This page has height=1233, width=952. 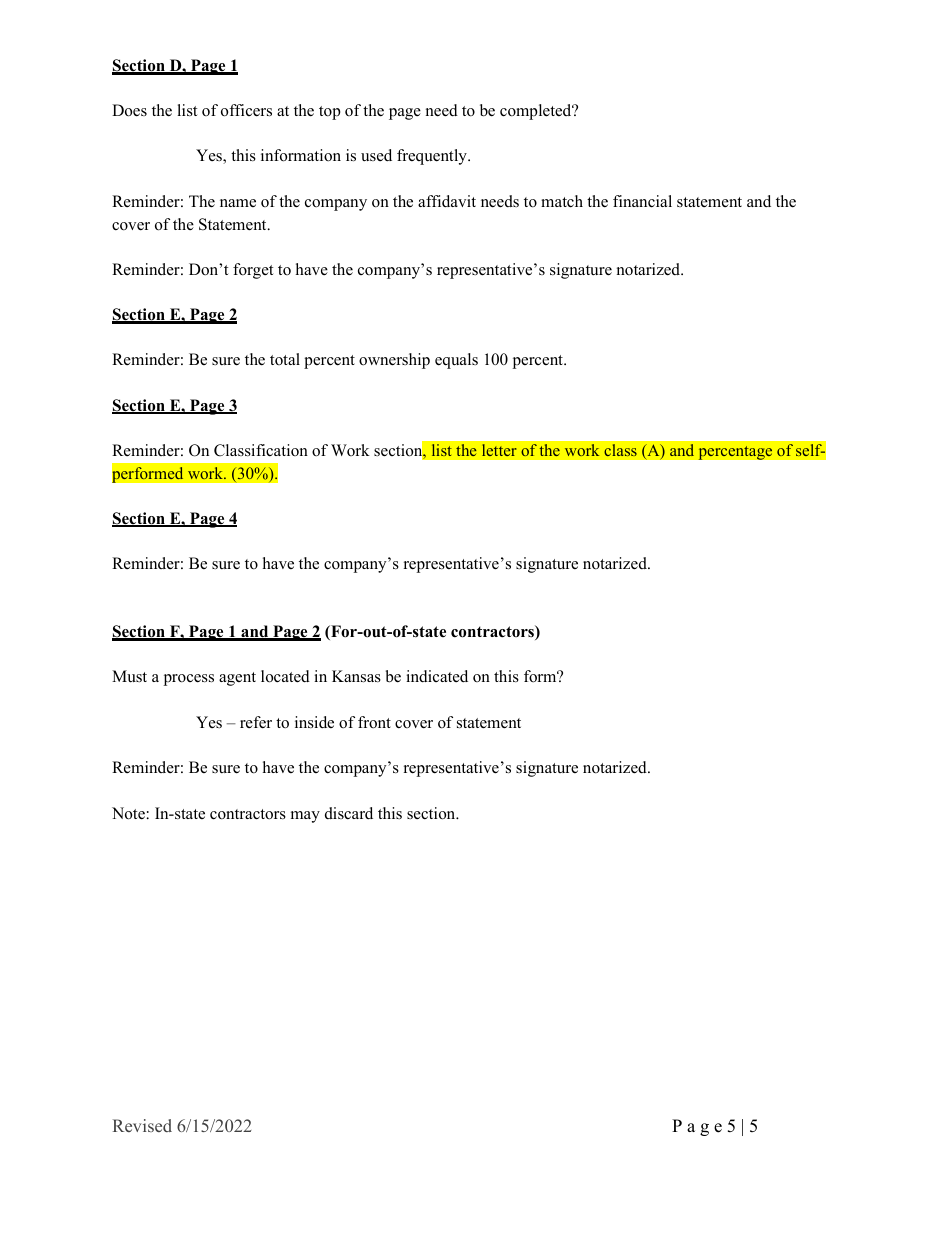 I want to click on letter, so click(x=499, y=450).
